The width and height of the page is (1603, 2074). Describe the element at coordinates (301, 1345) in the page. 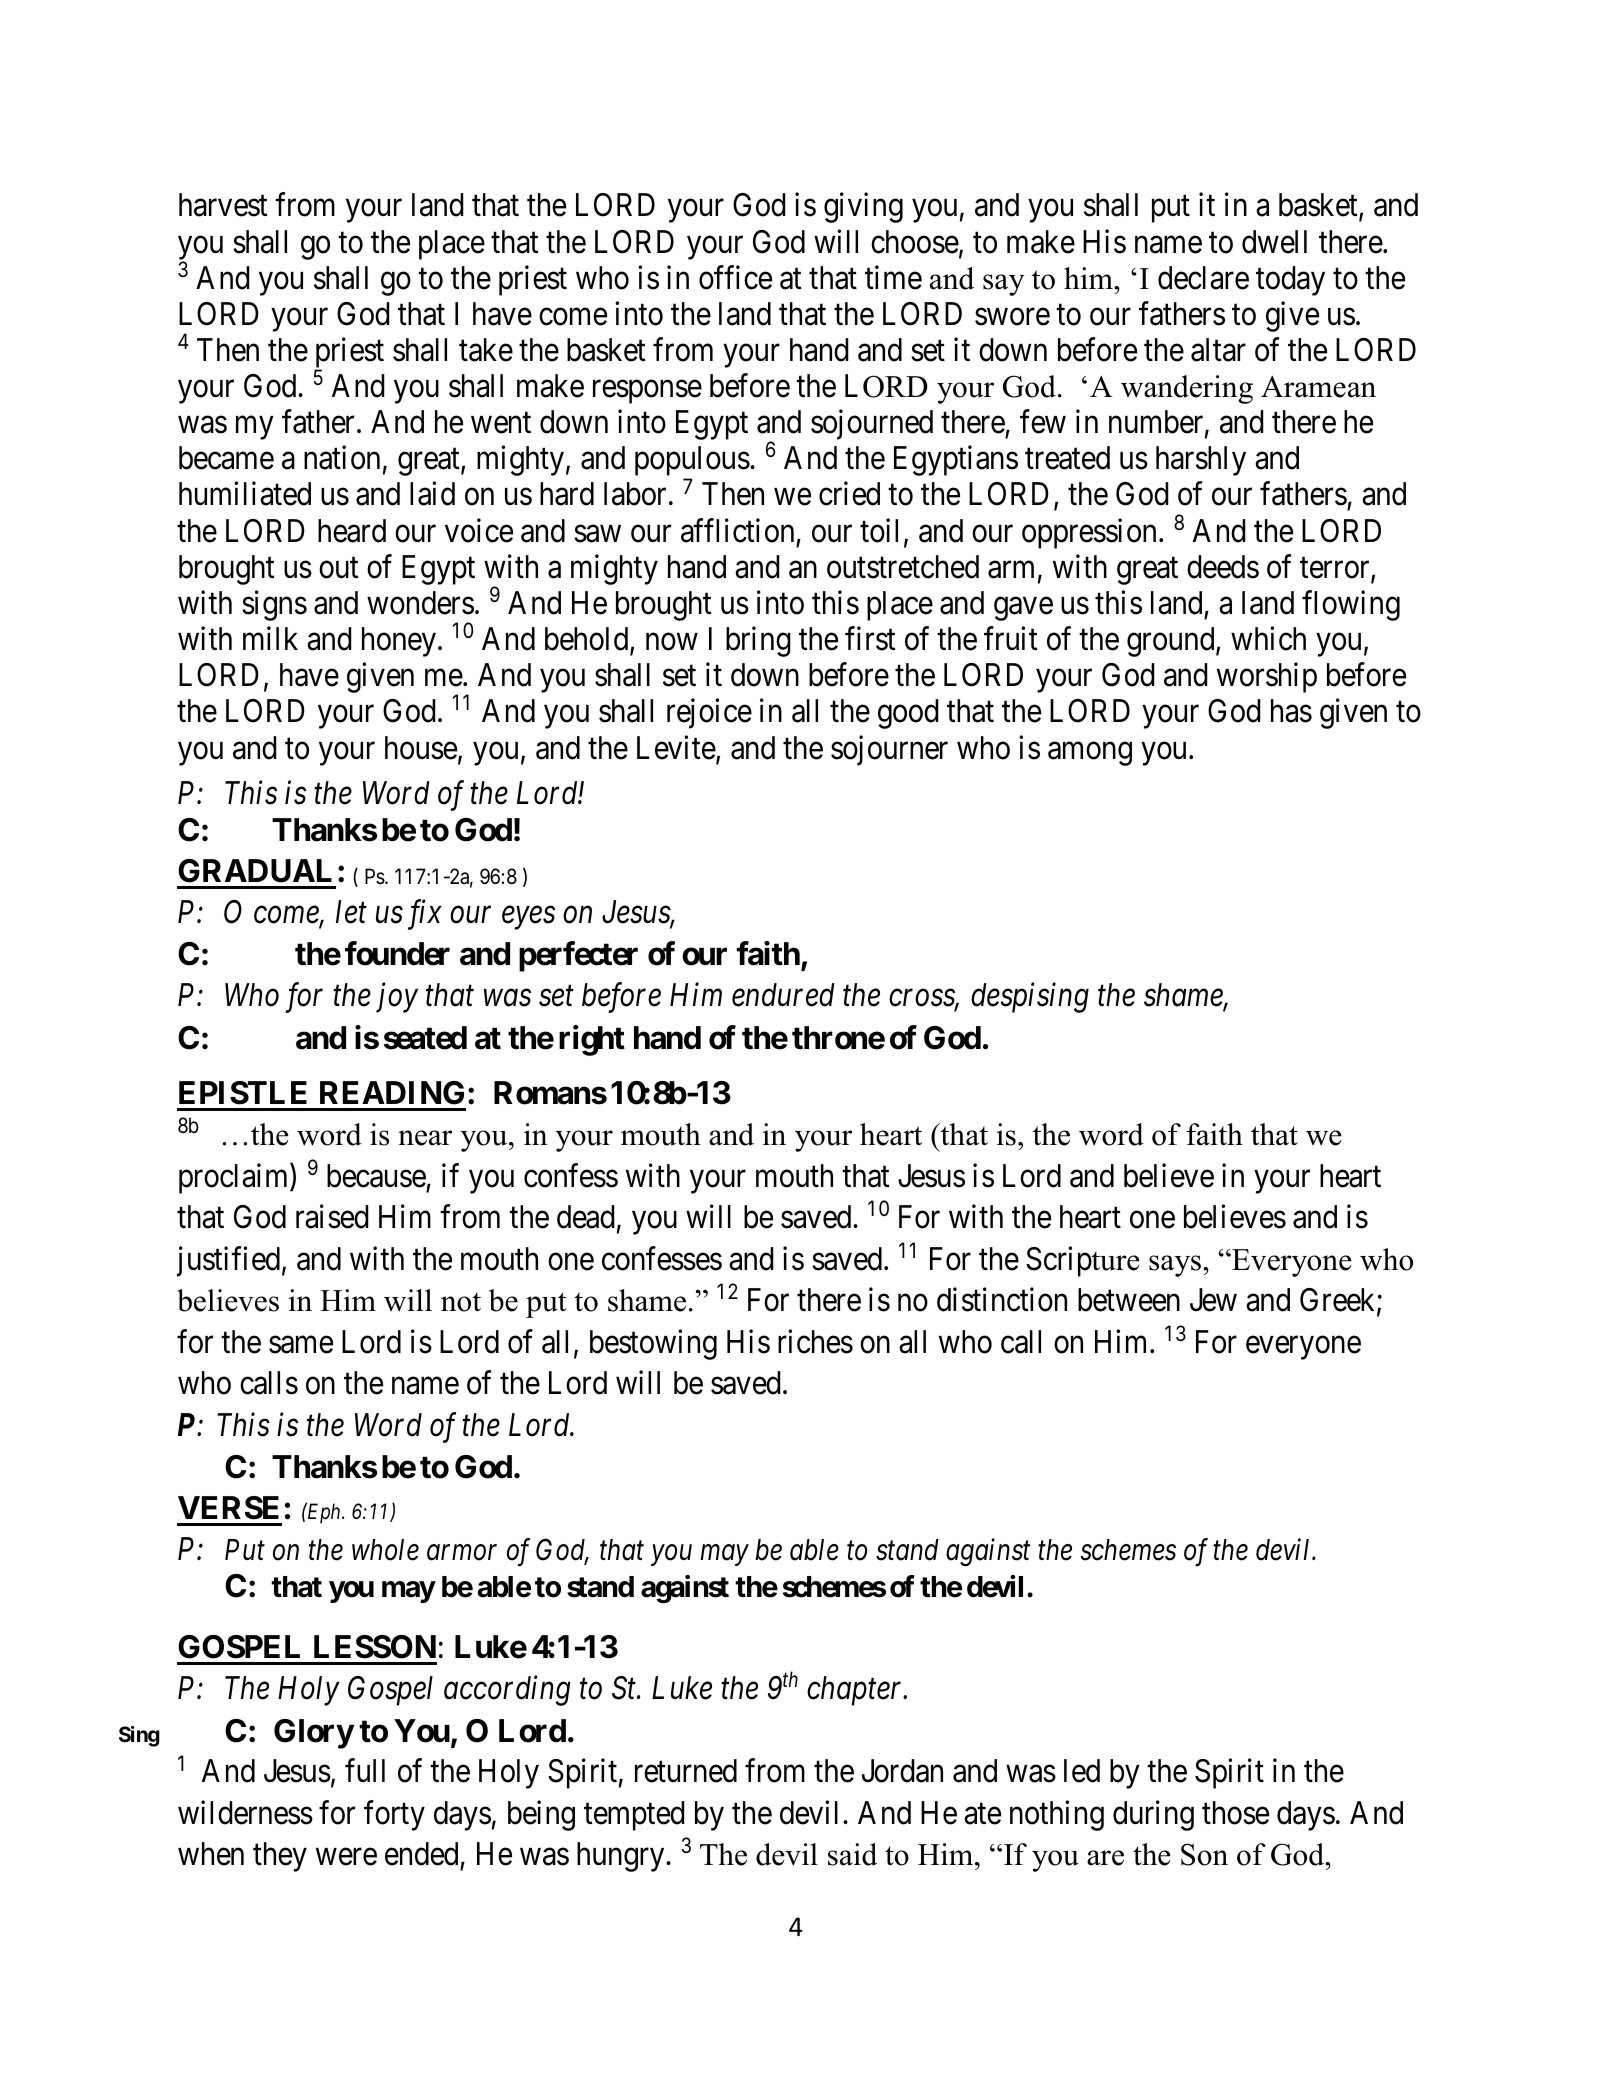

I see `same` at that location.
